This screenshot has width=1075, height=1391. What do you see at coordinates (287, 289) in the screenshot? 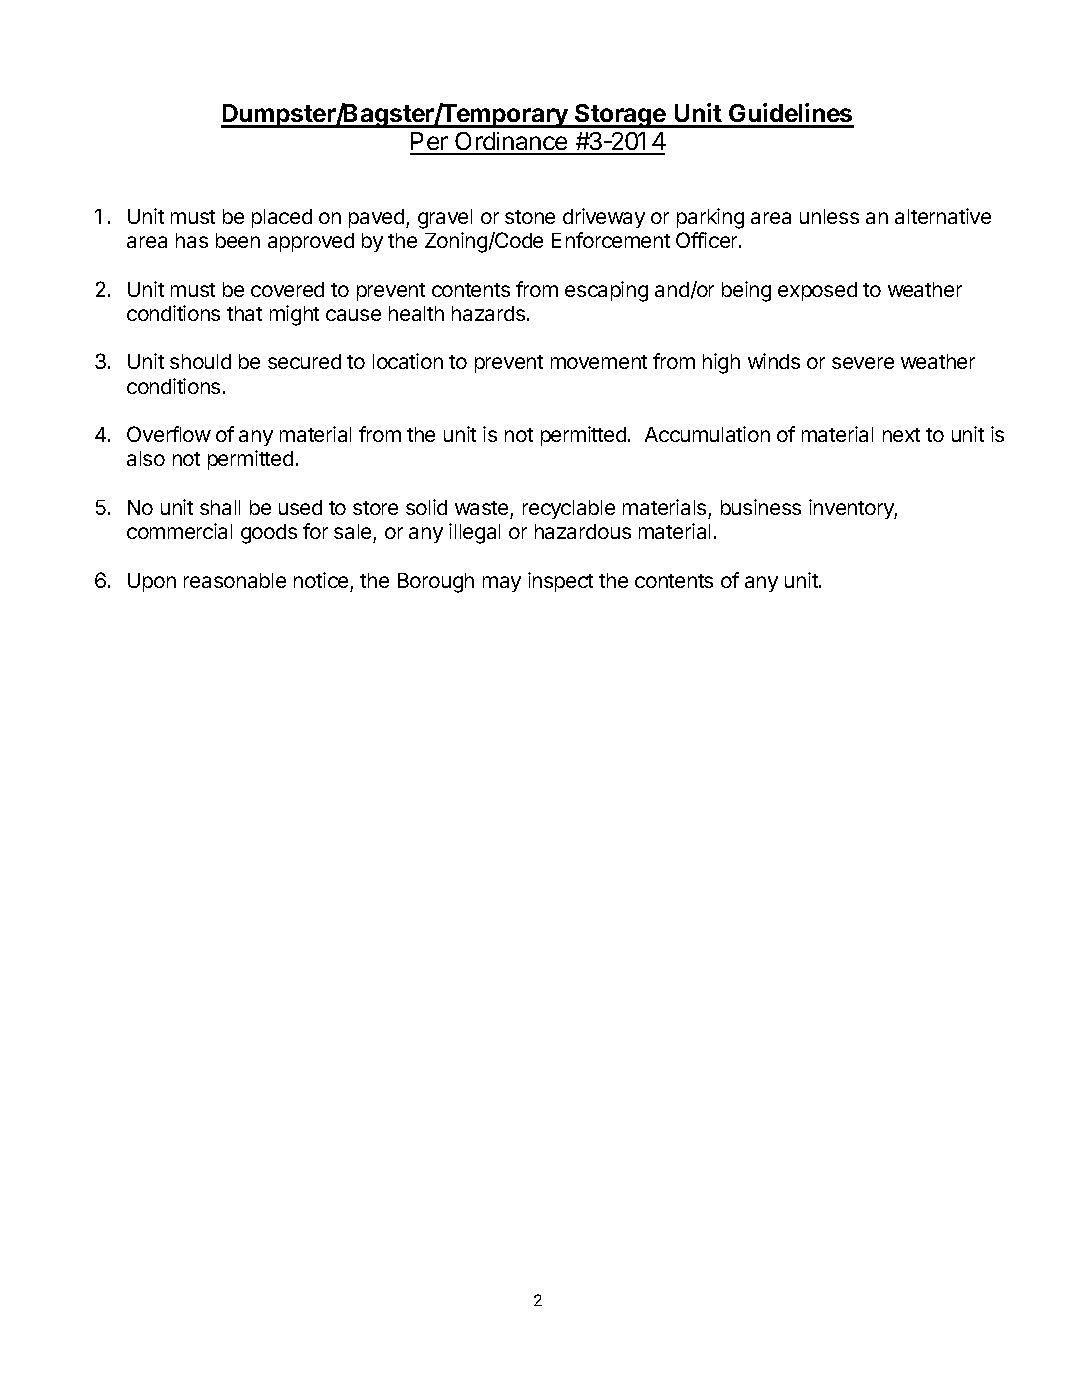
I see `covered` at bounding box center [287, 289].
